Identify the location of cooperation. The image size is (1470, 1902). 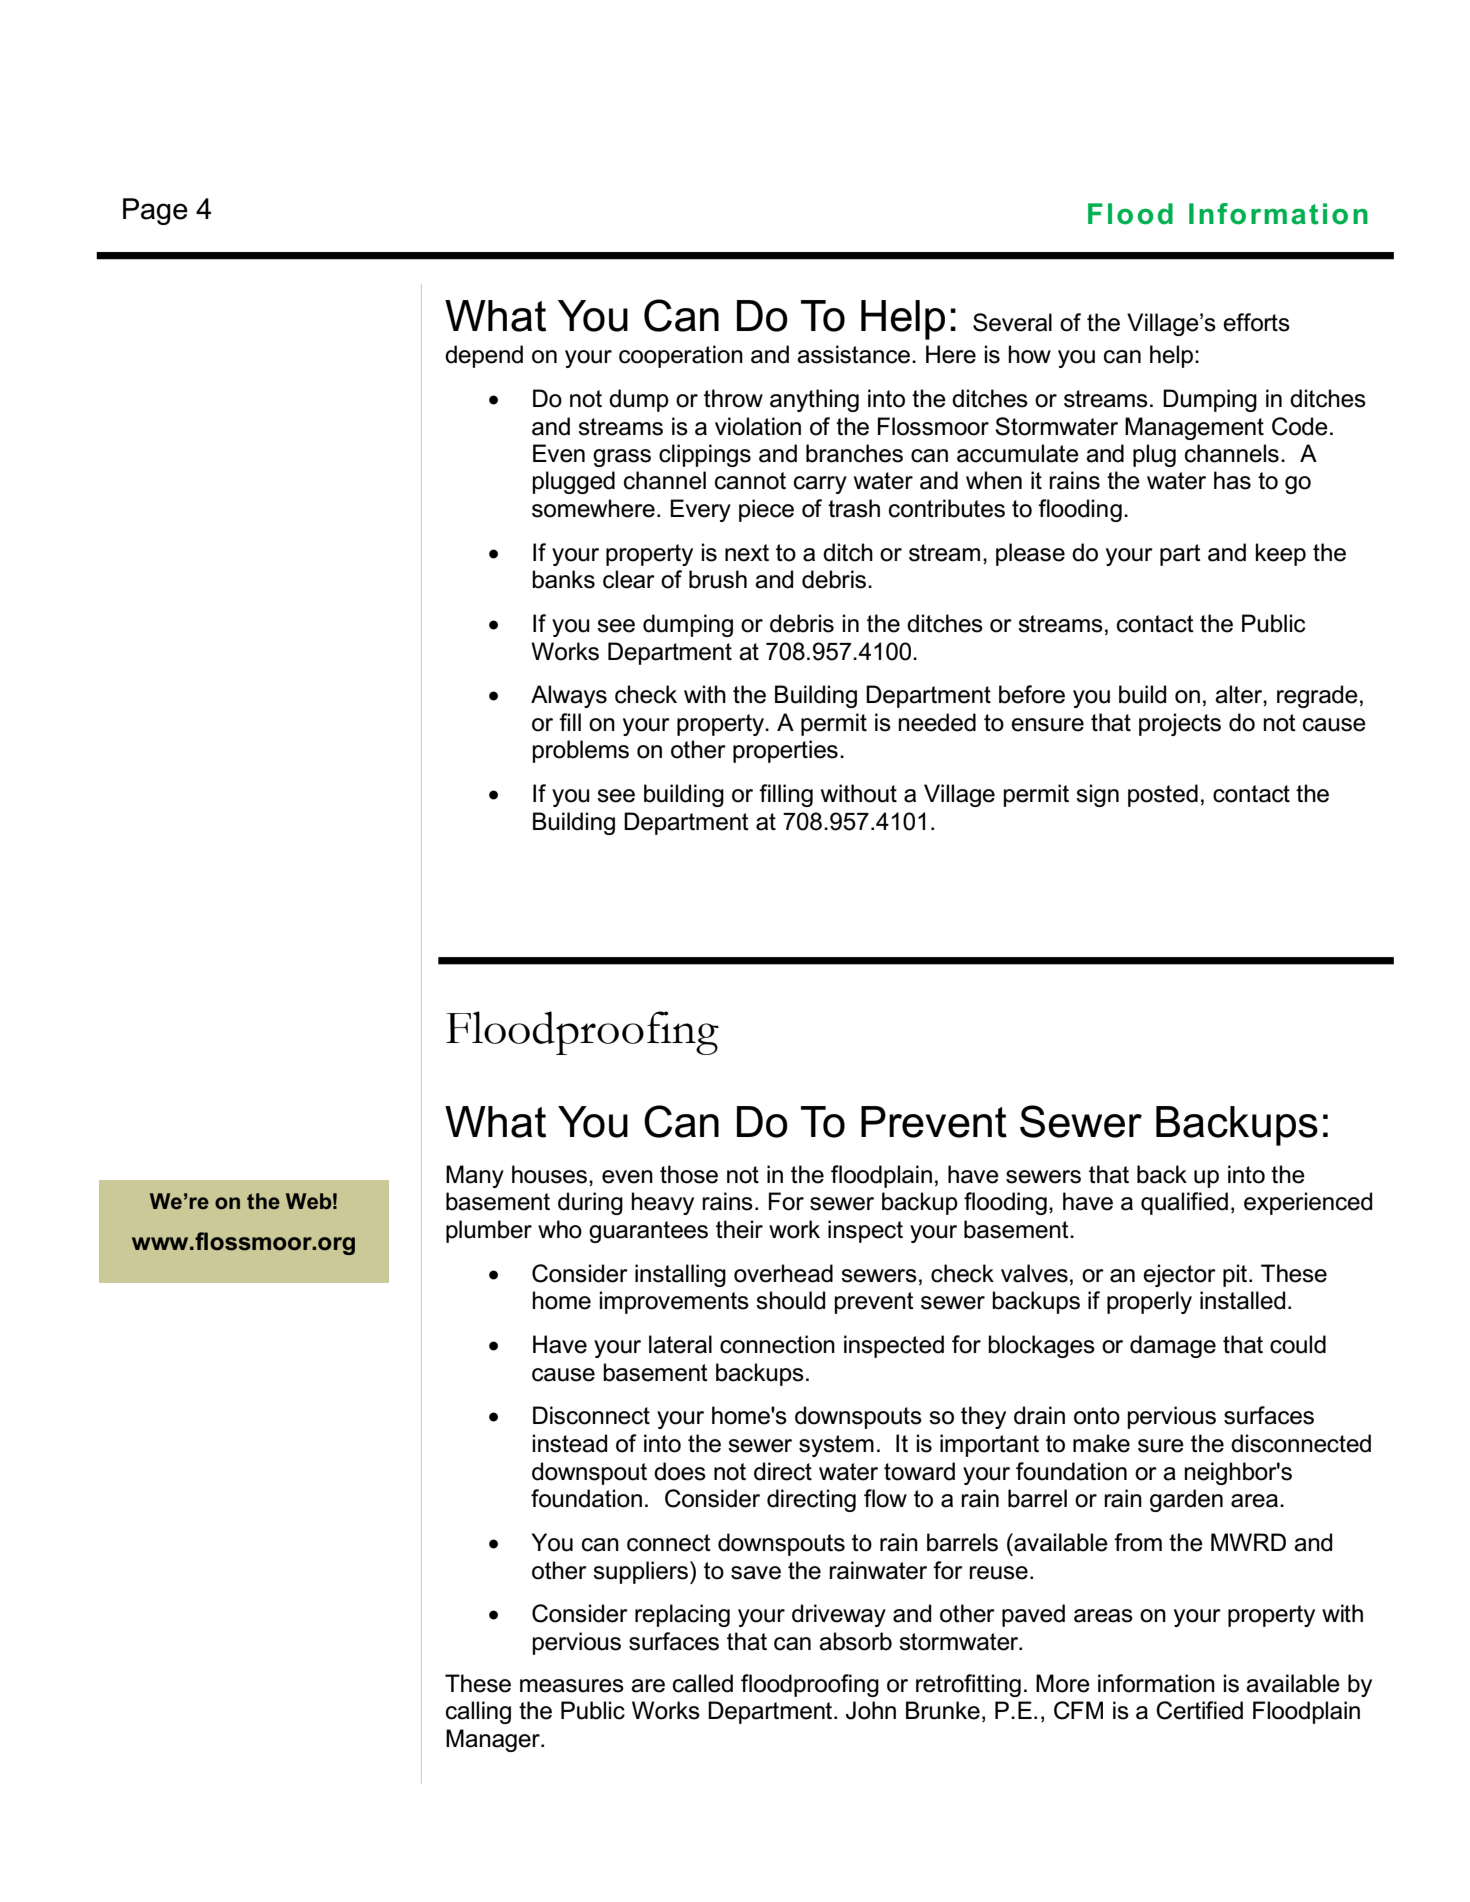
(681, 356).
